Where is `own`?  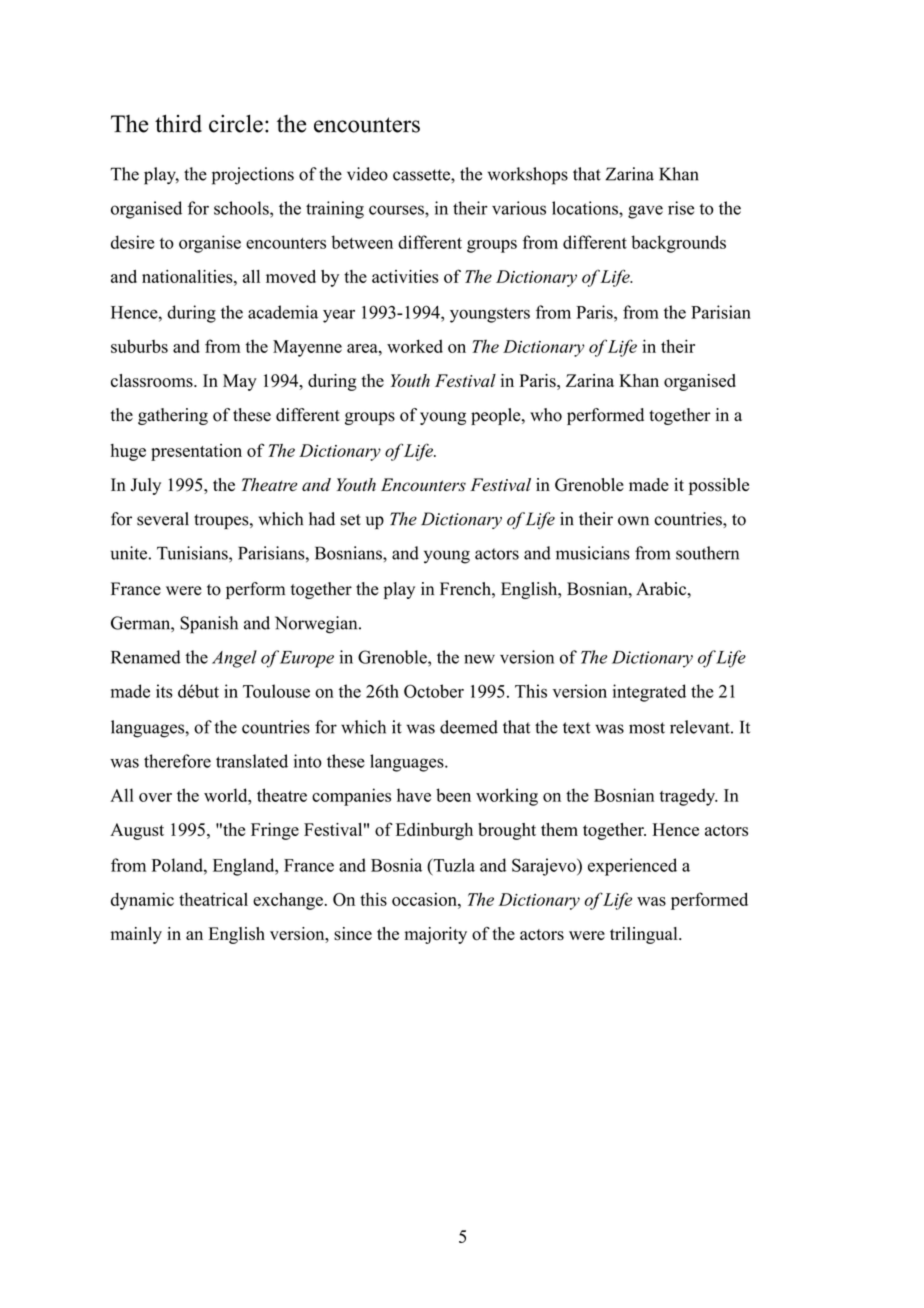 own is located at coordinates (633, 521).
